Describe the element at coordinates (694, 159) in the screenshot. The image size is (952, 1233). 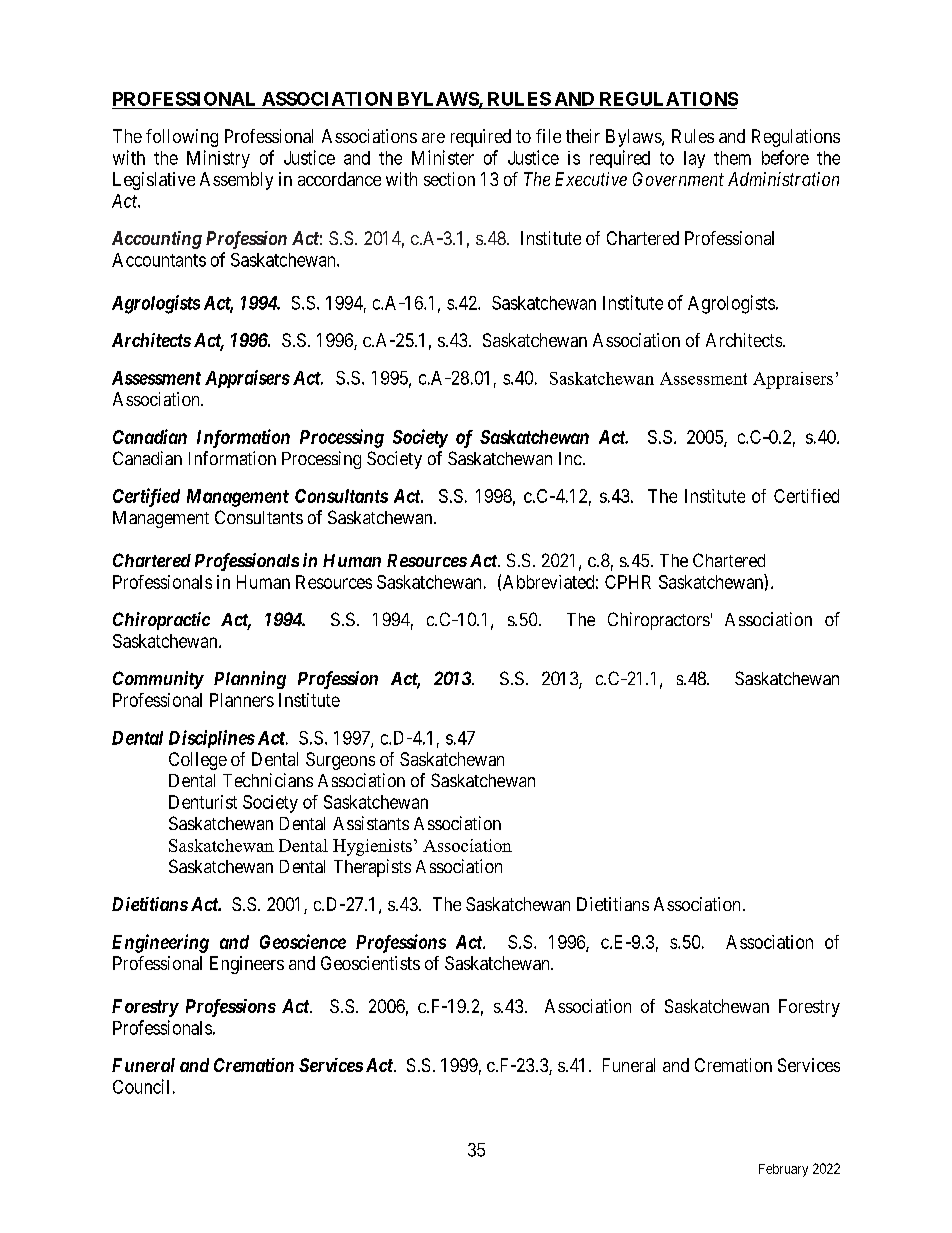
I see `lay` at that location.
